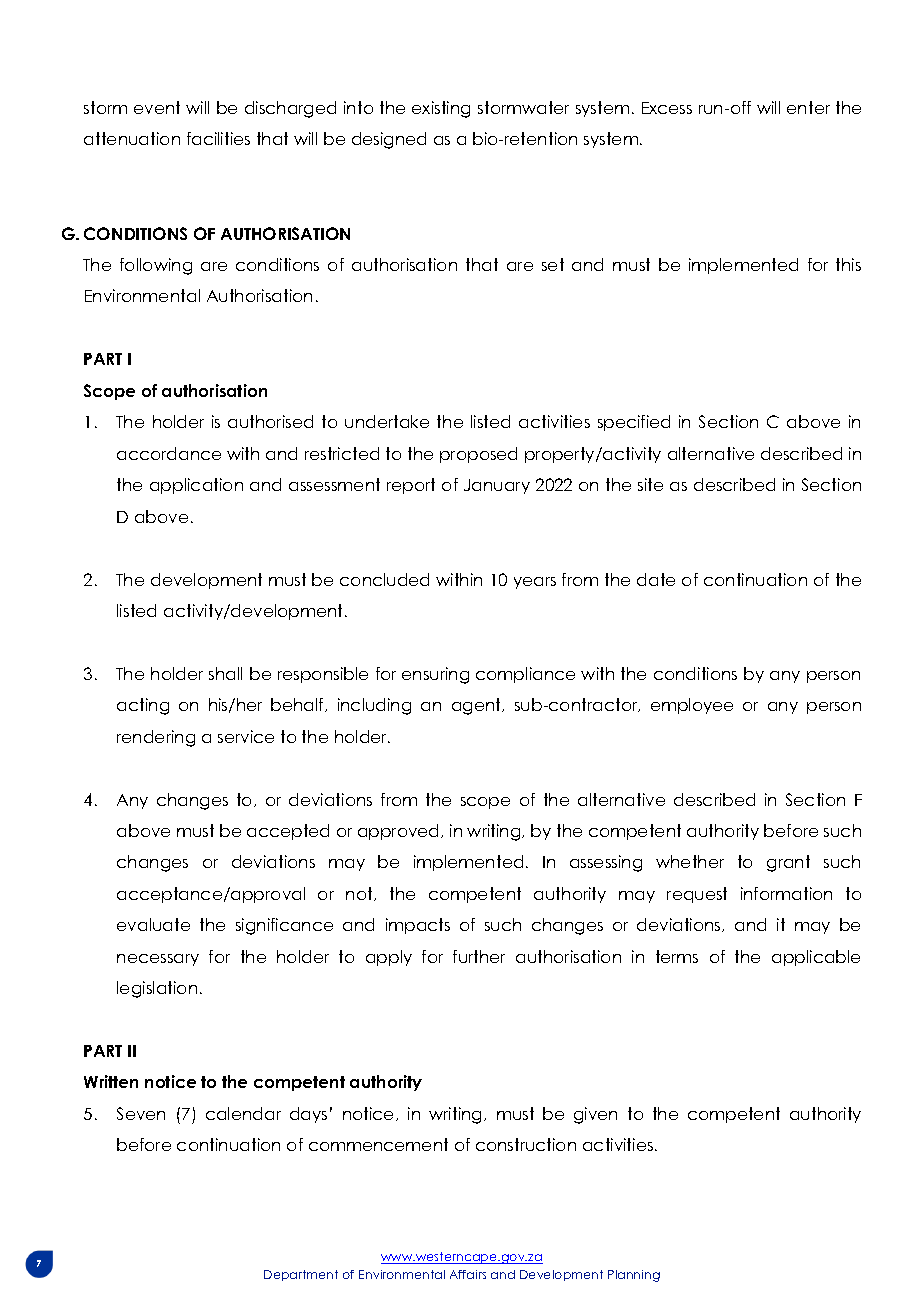 The height and width of the image is (1308, 924). Describe the element at coordinates (497, 486) in the image. I see `January` at that location.
